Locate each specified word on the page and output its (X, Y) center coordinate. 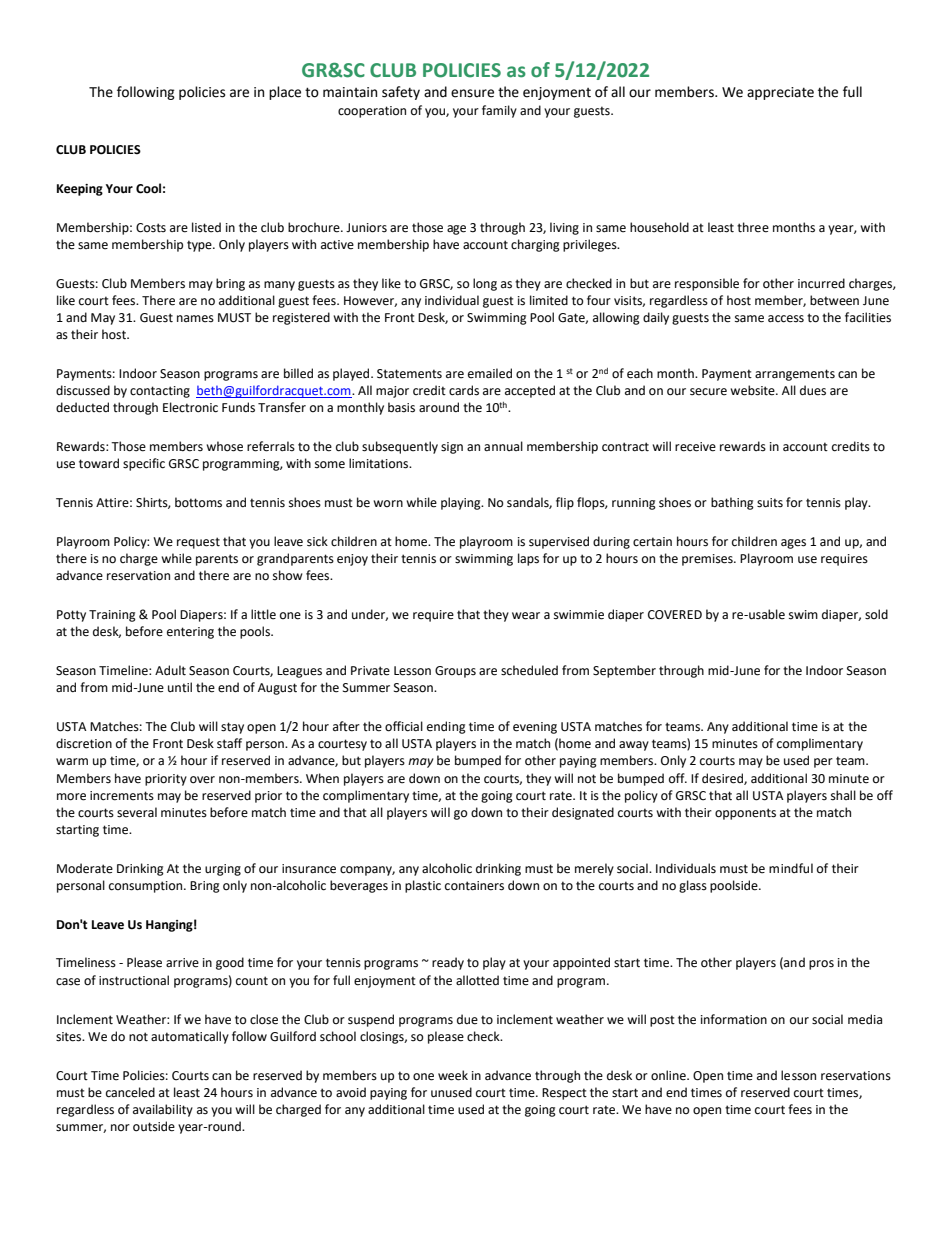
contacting (160, 392)
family (499, 111)
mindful (791, 868)
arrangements (795, 375)
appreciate (780, 93)
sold (876, 614)
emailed (490, 373)
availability (163, 1110)
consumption (147, 887)
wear (526, 616)
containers (474, 886)
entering (190, 633)
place (285, 93)
